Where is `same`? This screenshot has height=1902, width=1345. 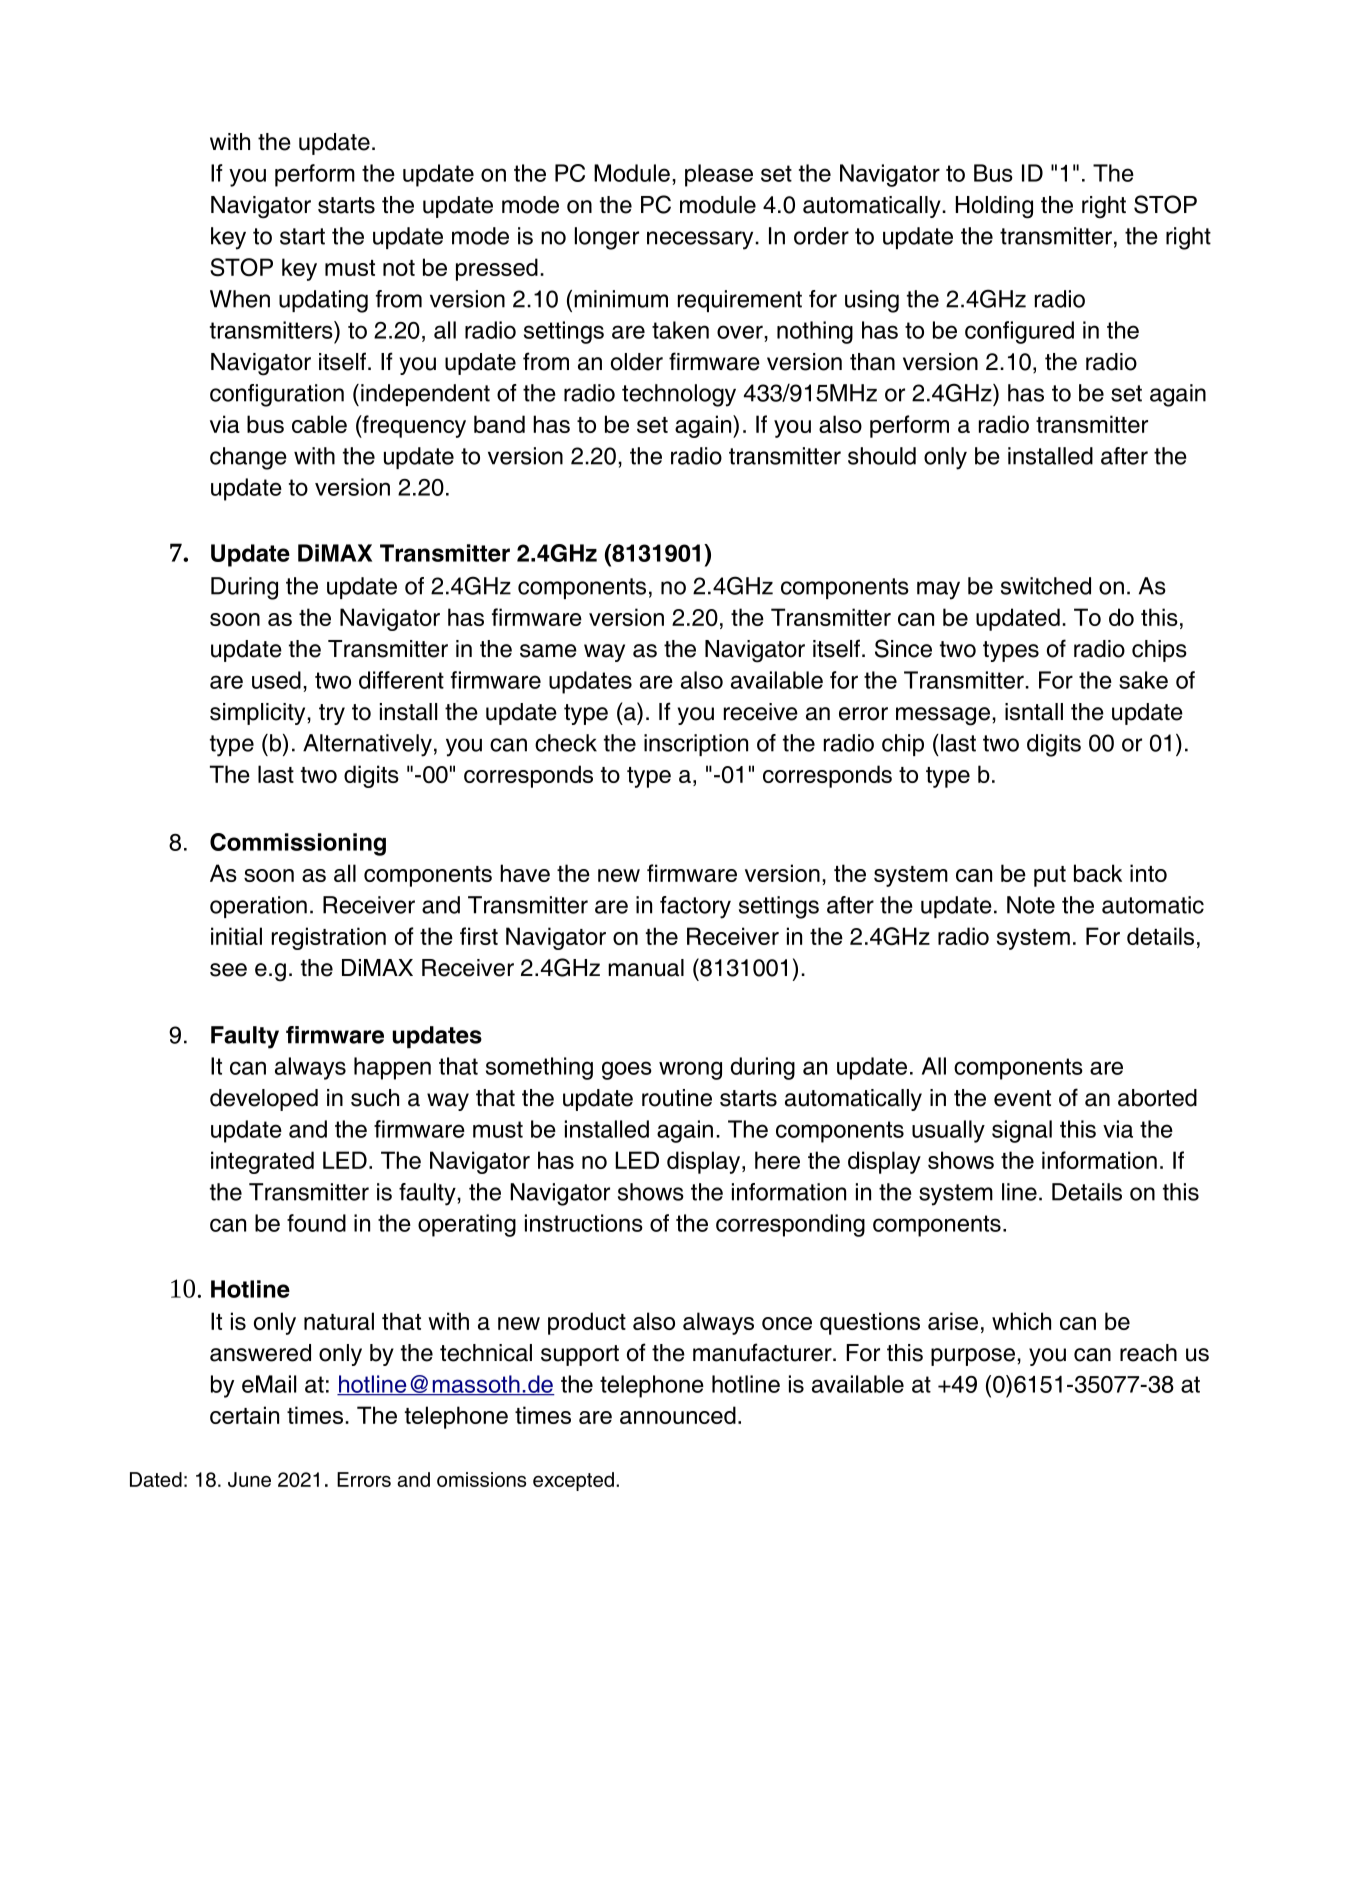 same is located at coordinates (548, 651).
